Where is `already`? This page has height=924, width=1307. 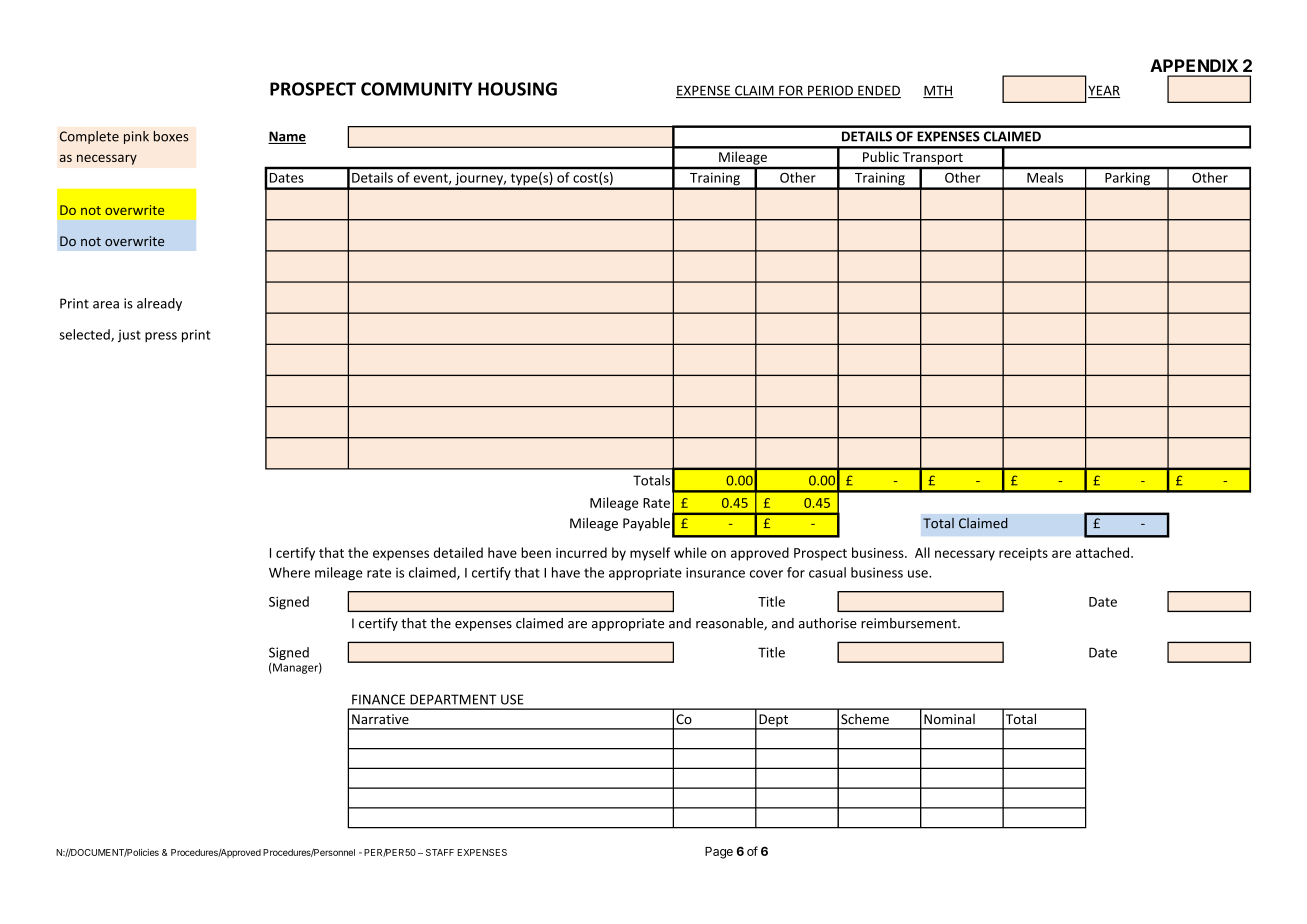 already is located at coordinates (159, 304).
